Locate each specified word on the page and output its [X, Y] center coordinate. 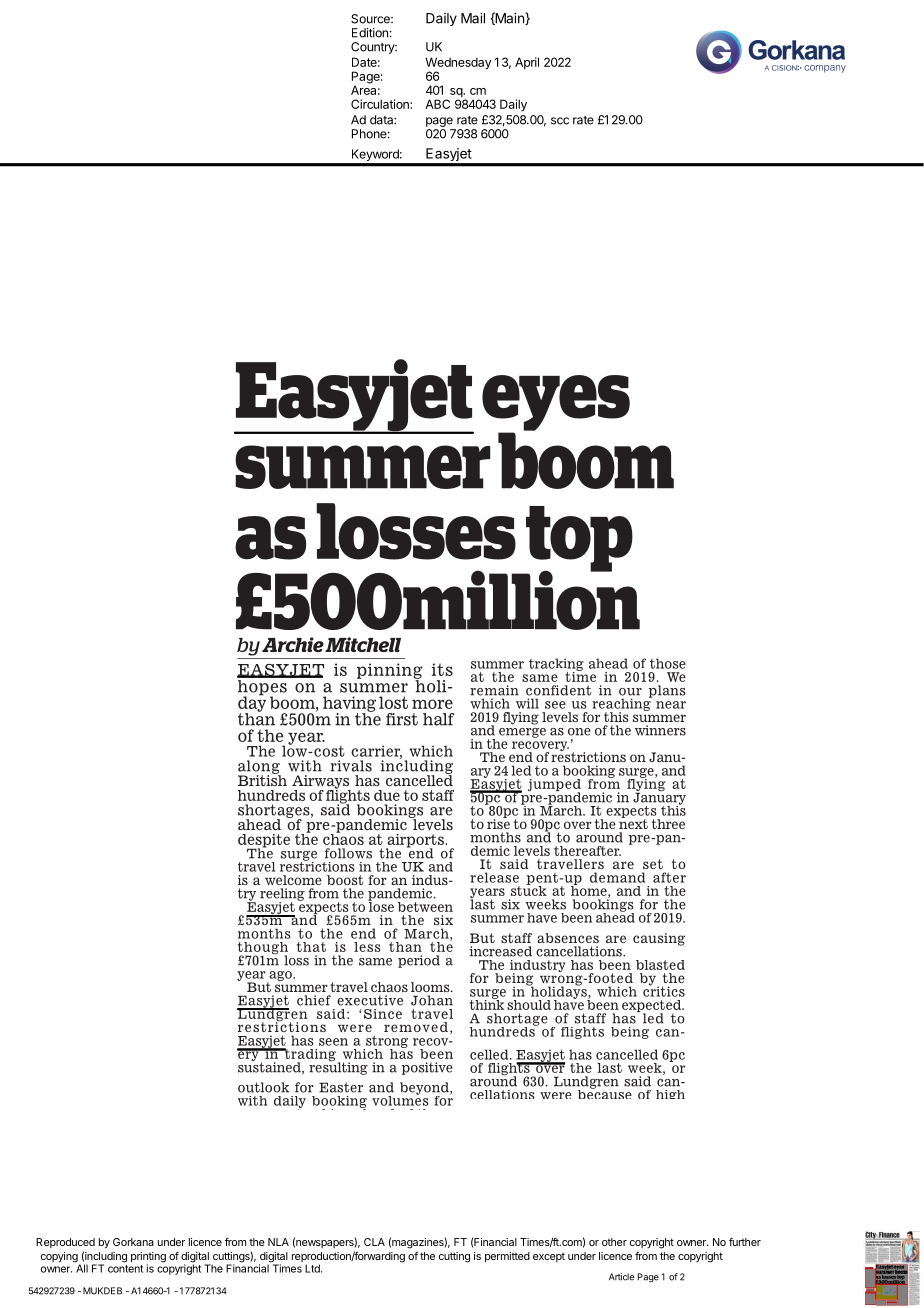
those [668, 663]
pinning [390, 672]
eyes [556, 404]
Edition [370, 33]
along [259, 768]
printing [148, 1258]
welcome [293, 880]
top [578, 540]
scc [560, 121]
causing [659, 939]
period [419, 961]
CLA [374, 1242]
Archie [293, 644]
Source [371, 19]
